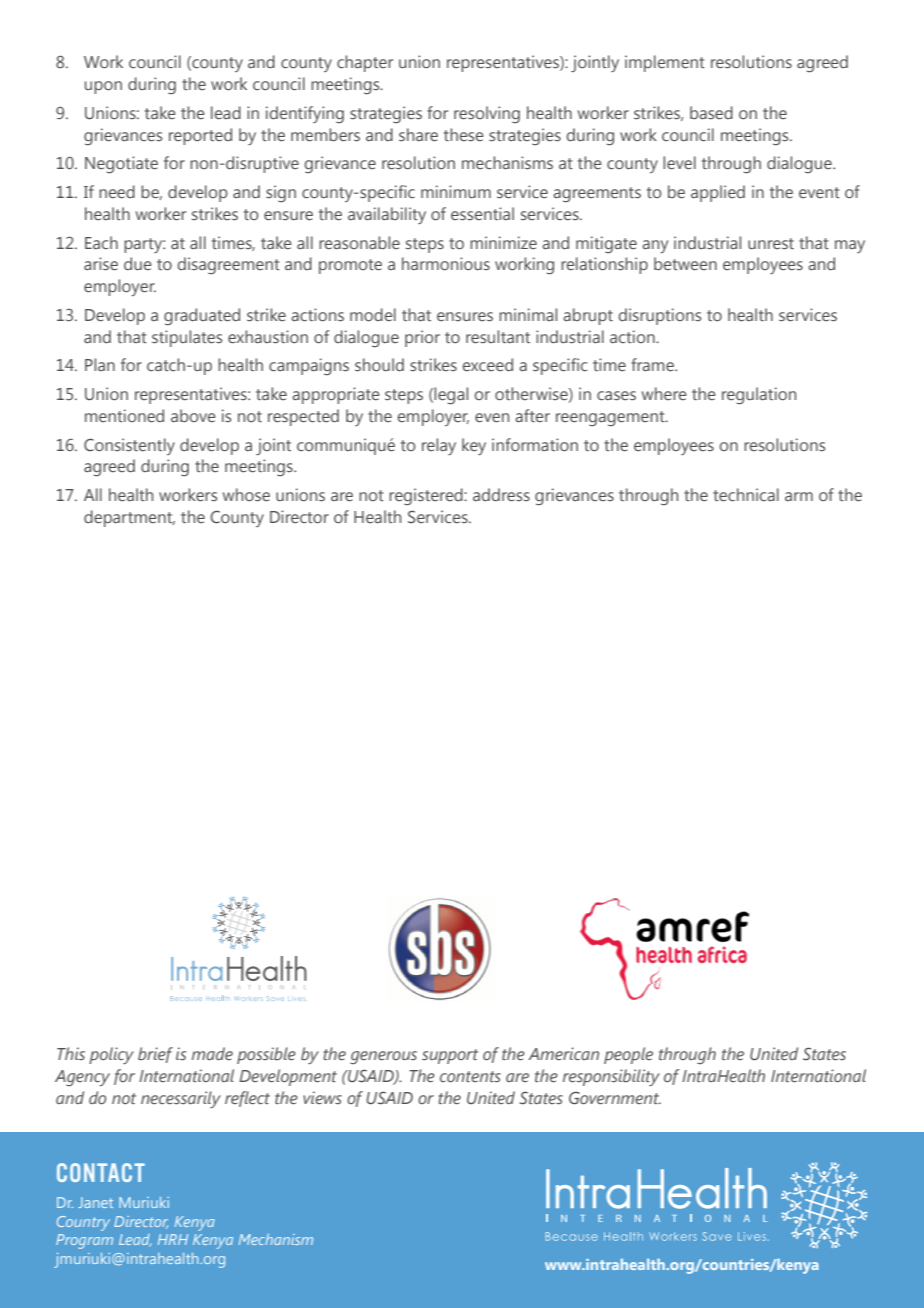 This document has width=924, height=1308. Describe the element at coordinates (746, 495) in the document. I see `technical` at that location.
